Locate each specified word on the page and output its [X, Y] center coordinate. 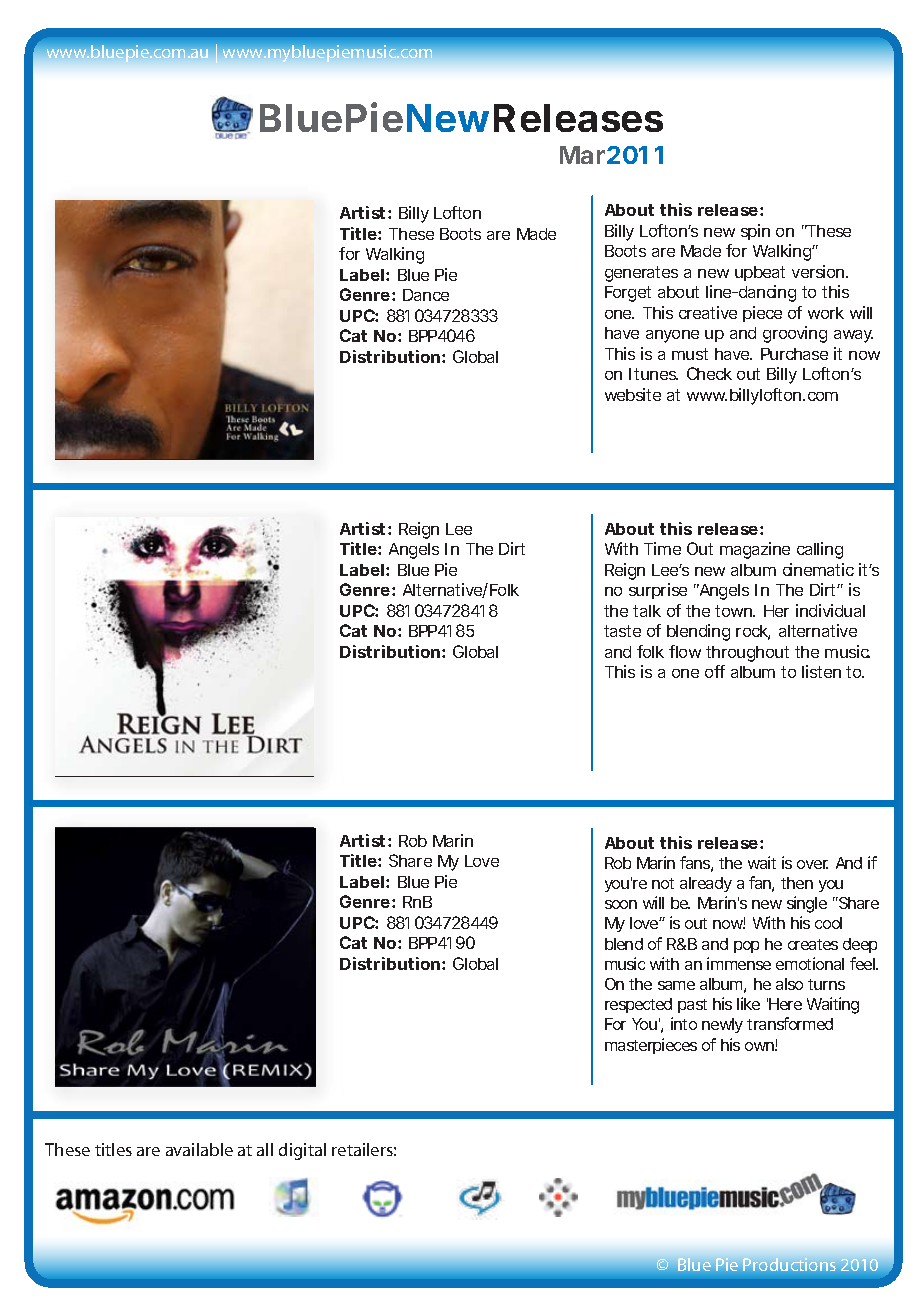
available [199, 1149]
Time [662, 548]
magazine [755, 550]
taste [622, 631]
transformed [790, 1023]
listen [821, 671]
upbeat [760, 273]
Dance [426, 295]
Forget [628, 294]
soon [621, 904]
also [789, 984]
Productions [789, 1264]
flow [685, 651]
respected [638, 1005]
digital [302, 1151]
